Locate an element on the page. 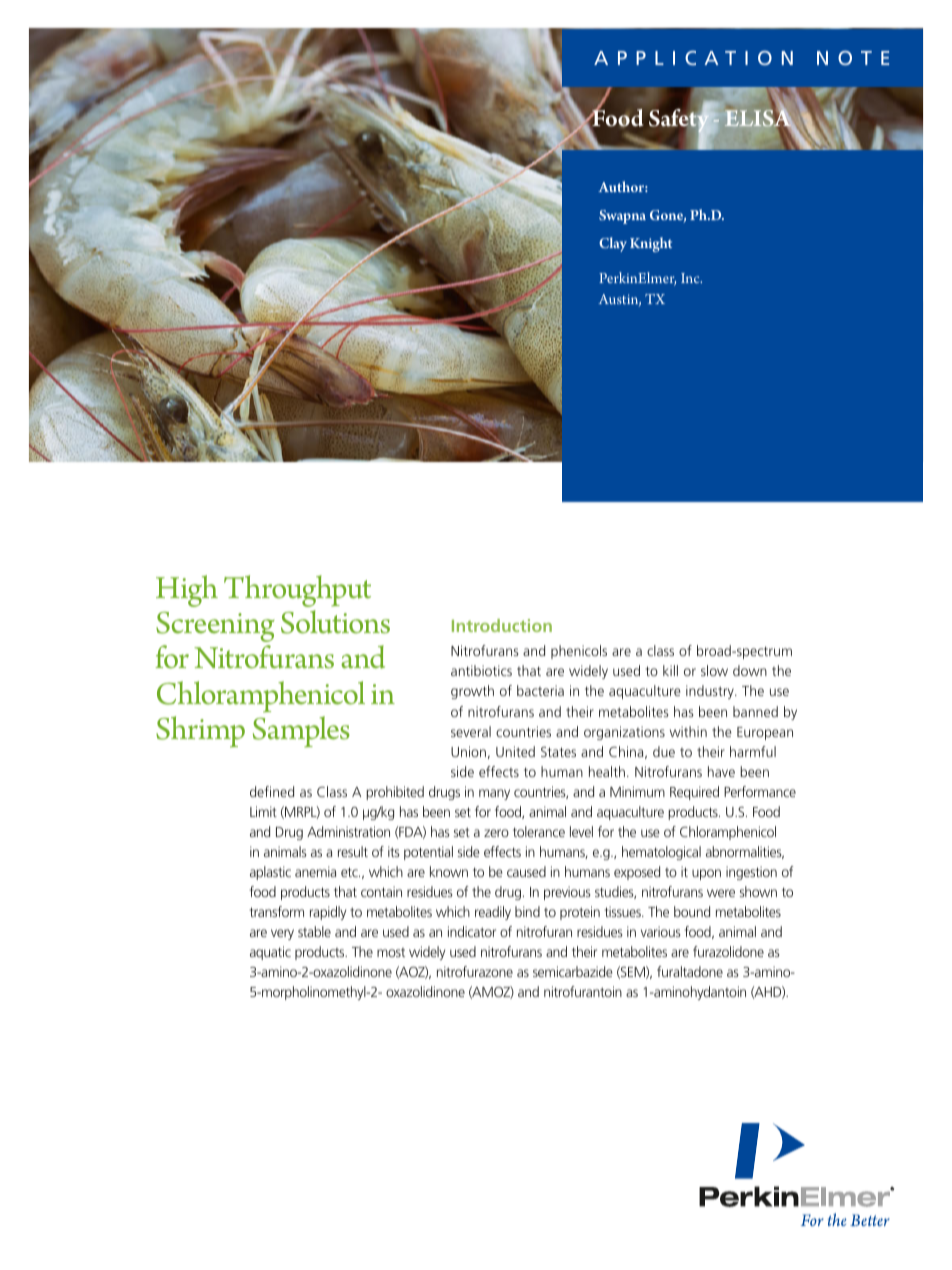  Introduction is located at coordinates (502, 625).
